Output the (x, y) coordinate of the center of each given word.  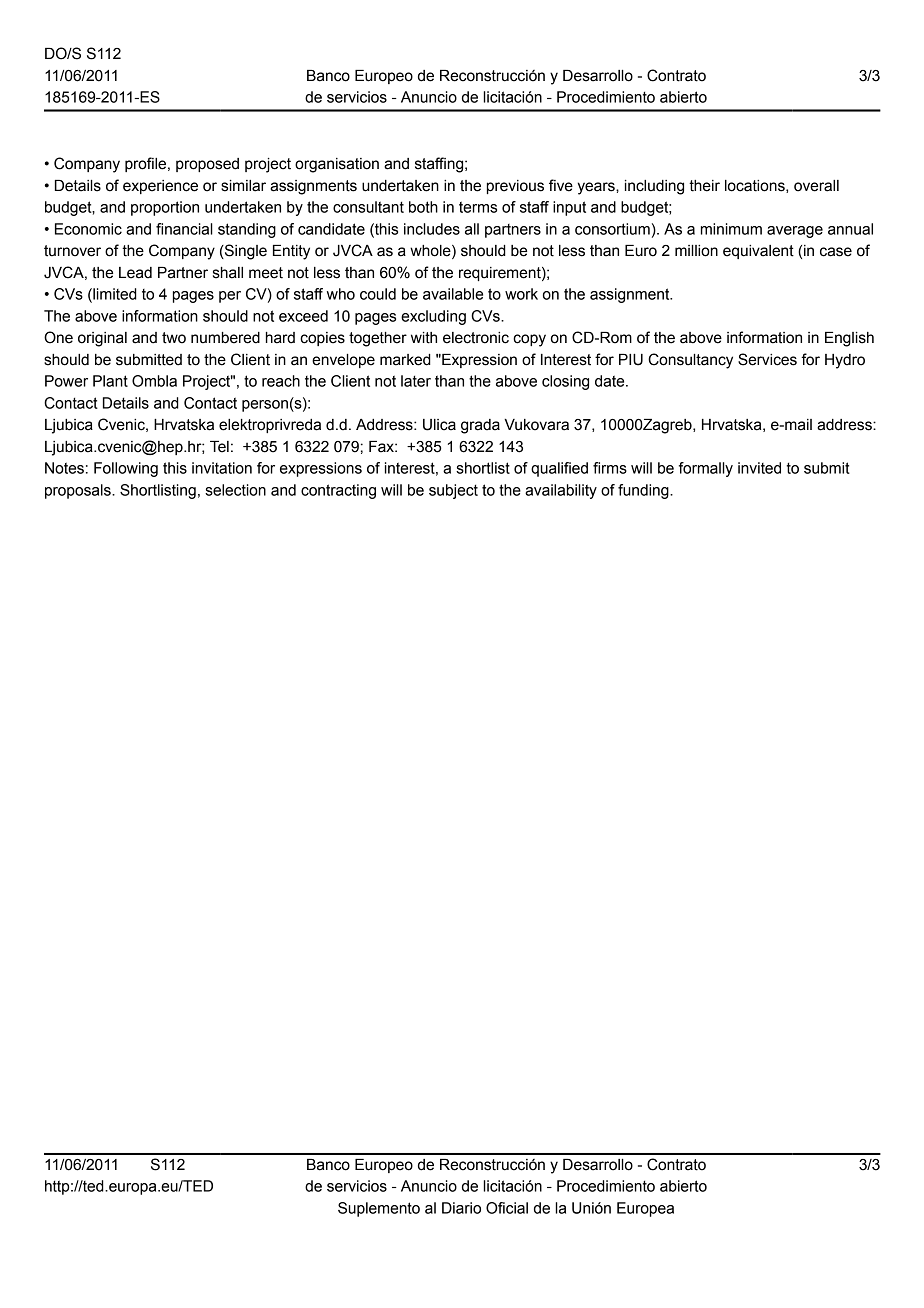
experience (160, 187)
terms (478, 207)
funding (644, 491)
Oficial (507, 1208)
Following (126, 469)
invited (759, 468)
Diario (461, 1208)
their (704, 186)
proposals (79, 491)
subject (453, 491)
